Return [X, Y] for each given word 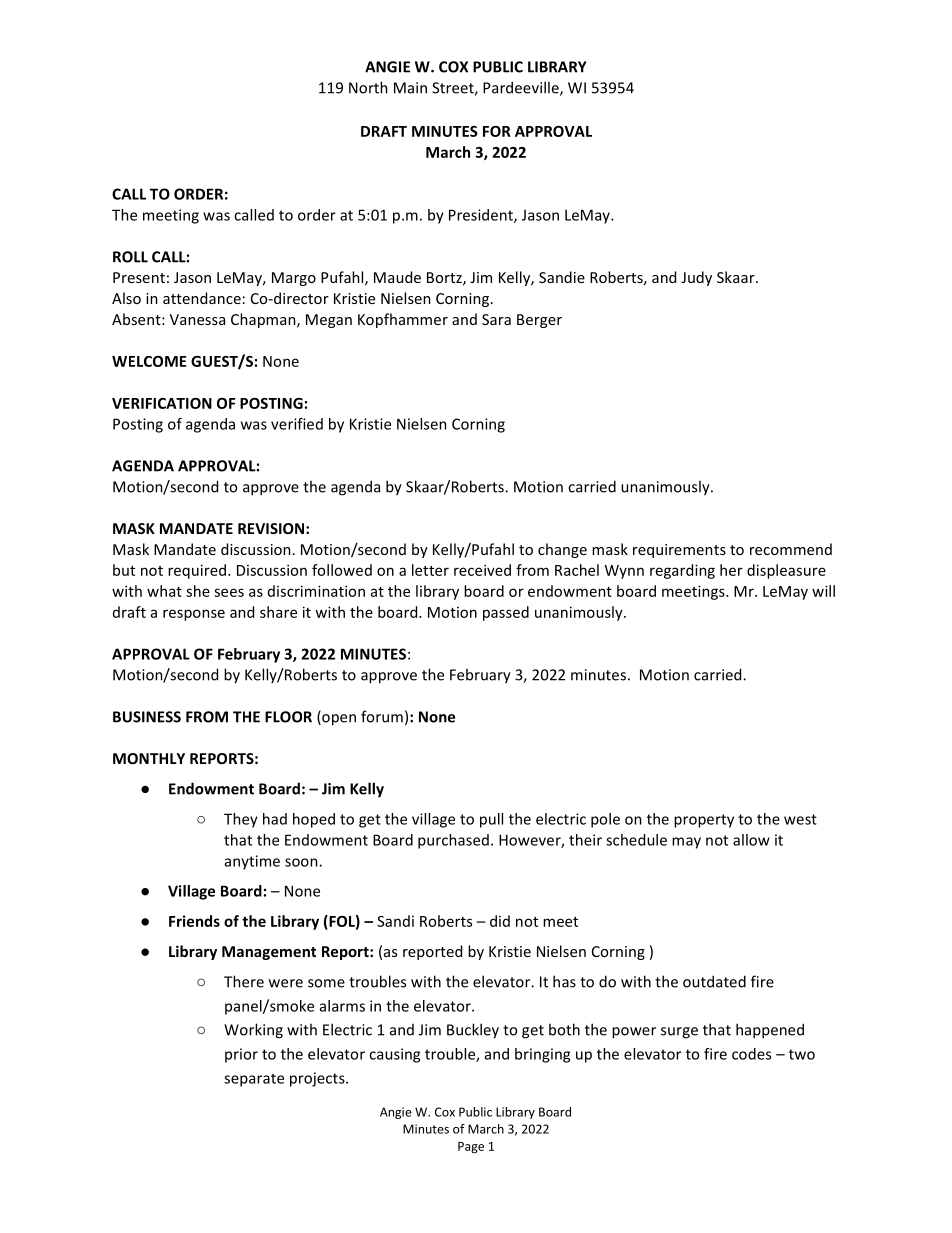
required [197, 571]
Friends [194, 921]
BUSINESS [147, 717]
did [500, 921]
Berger [539, 321]
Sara [496, 319]
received [482, 570]
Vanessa [197, 319]
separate [254, 1080]
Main [410, 88]
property [704, 821]
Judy [696, 278]
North [368, 87]
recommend [791, 549]
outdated [714, 981]
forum [382, 716]
